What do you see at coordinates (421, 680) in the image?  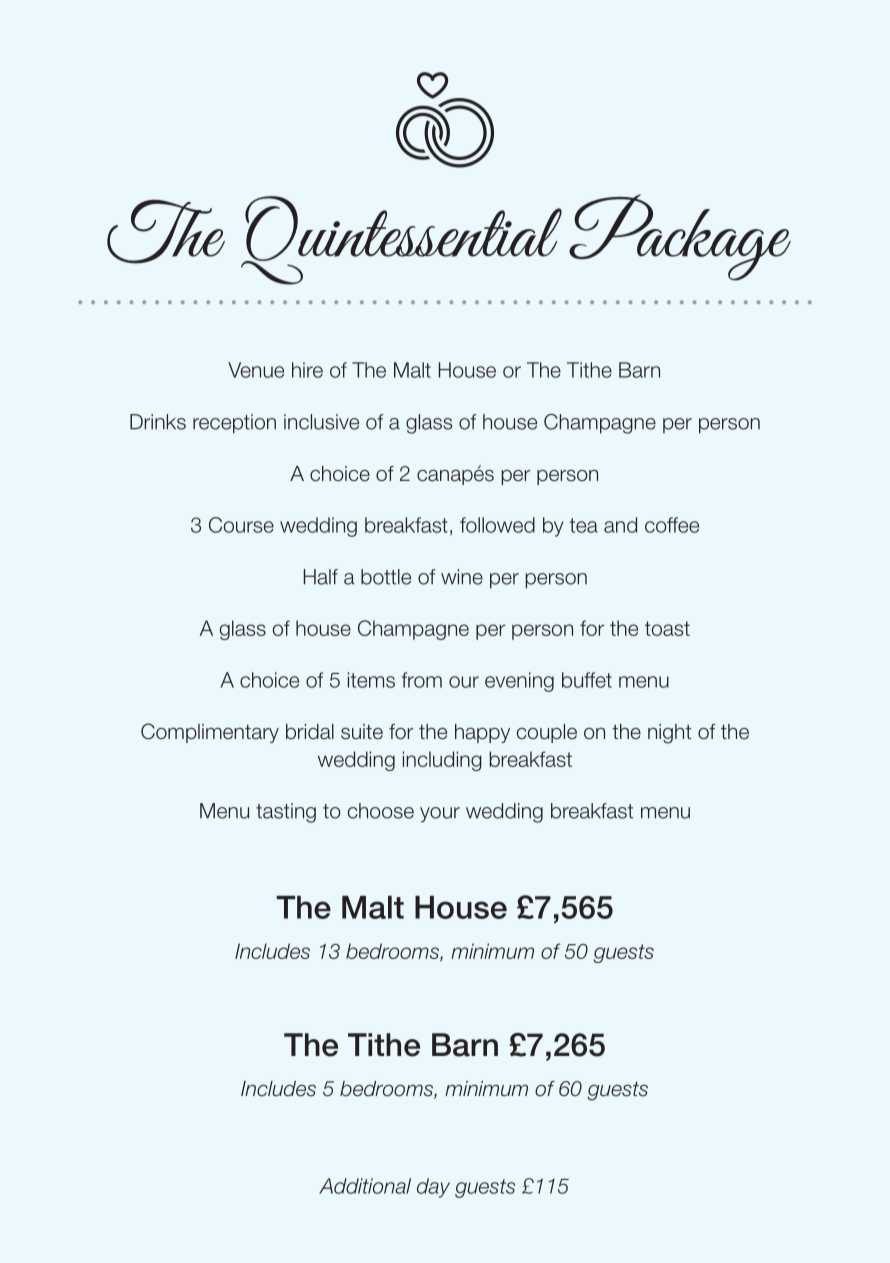 I see `from` at bounding box center [421, 680].
